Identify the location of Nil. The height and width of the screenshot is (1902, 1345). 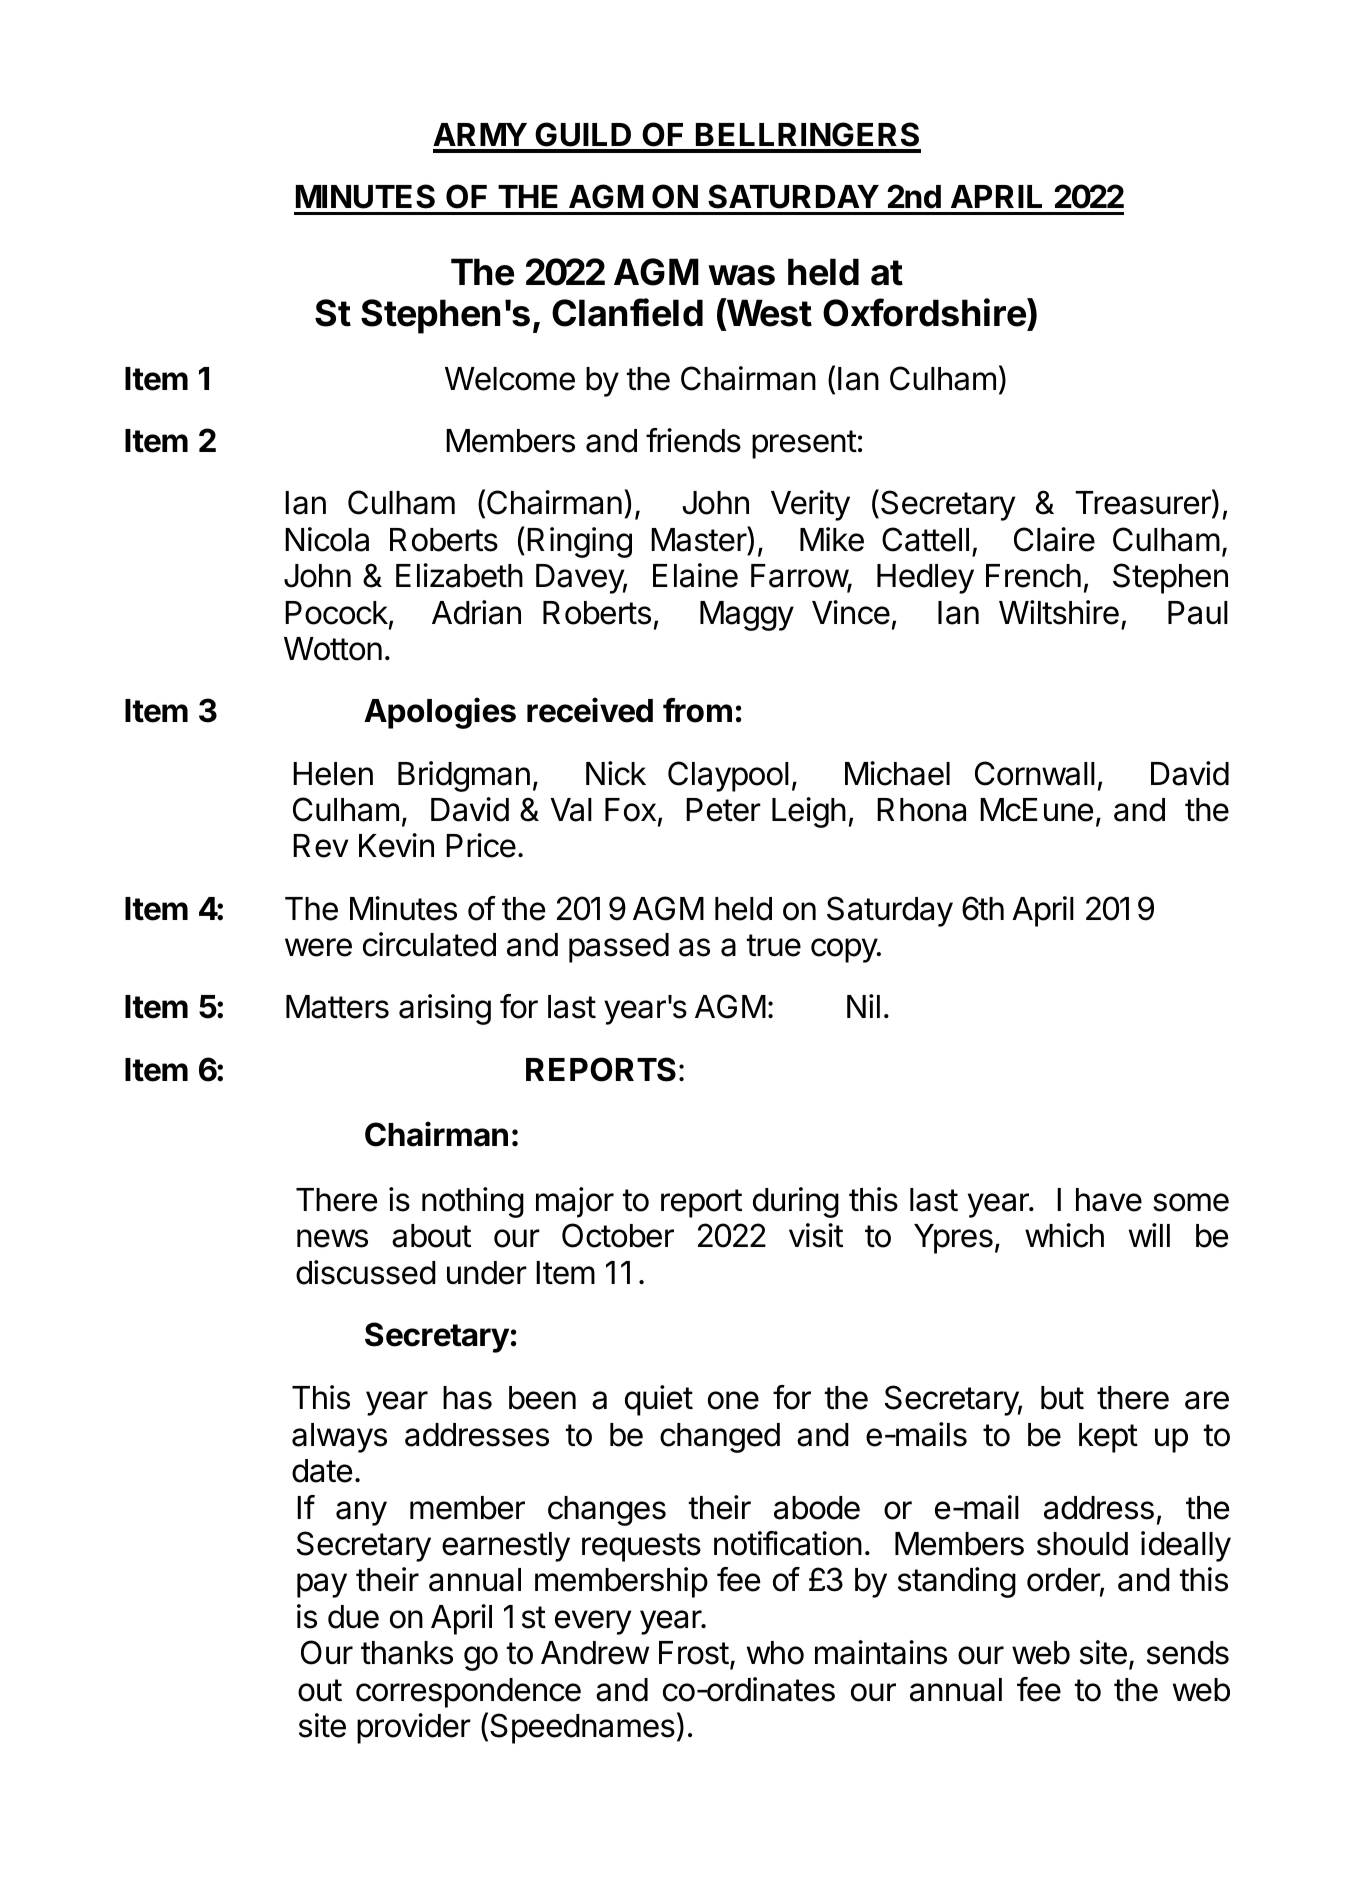
(863, 1006).
